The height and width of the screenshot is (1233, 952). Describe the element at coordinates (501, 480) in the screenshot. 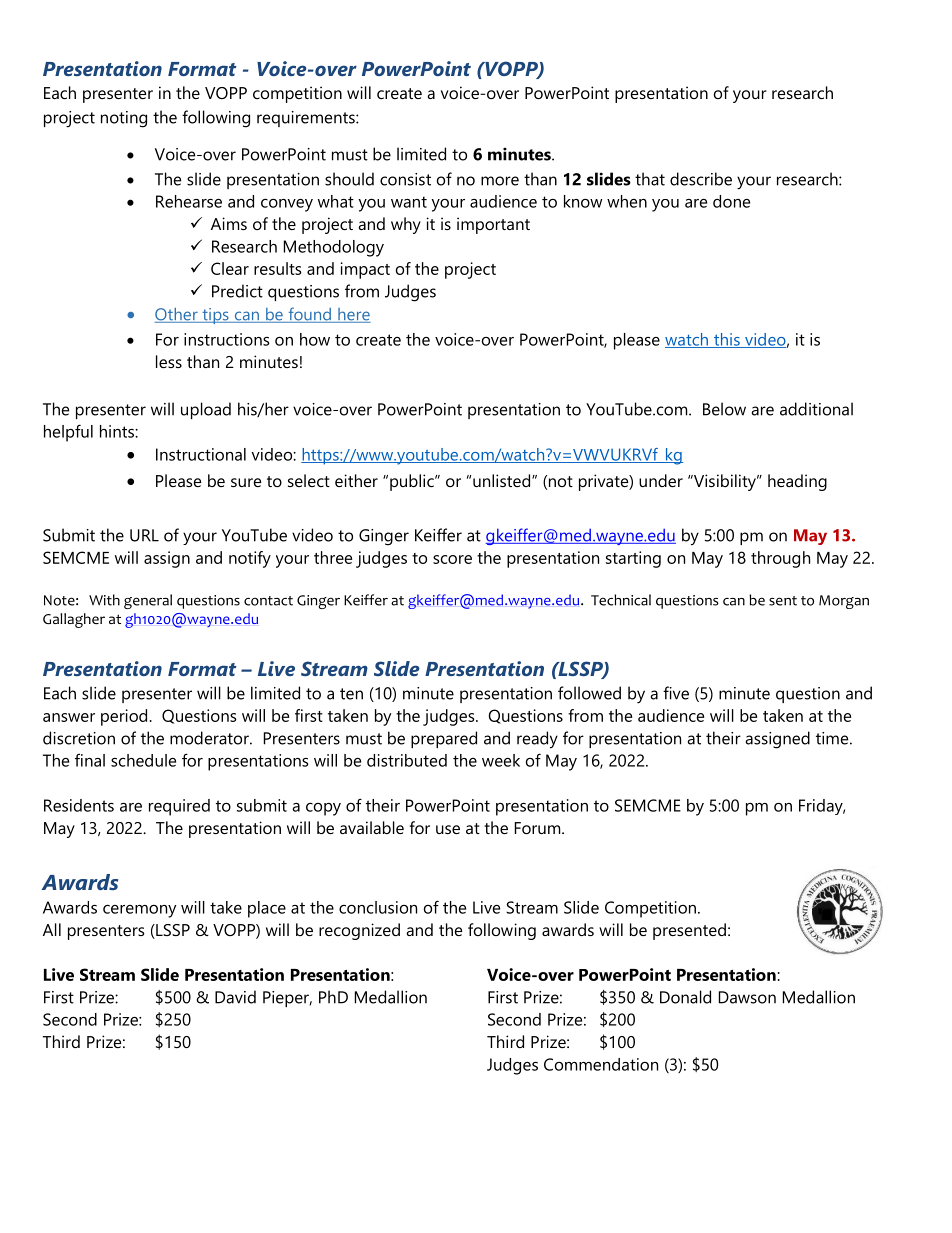

I see `unlisted` at that location.
